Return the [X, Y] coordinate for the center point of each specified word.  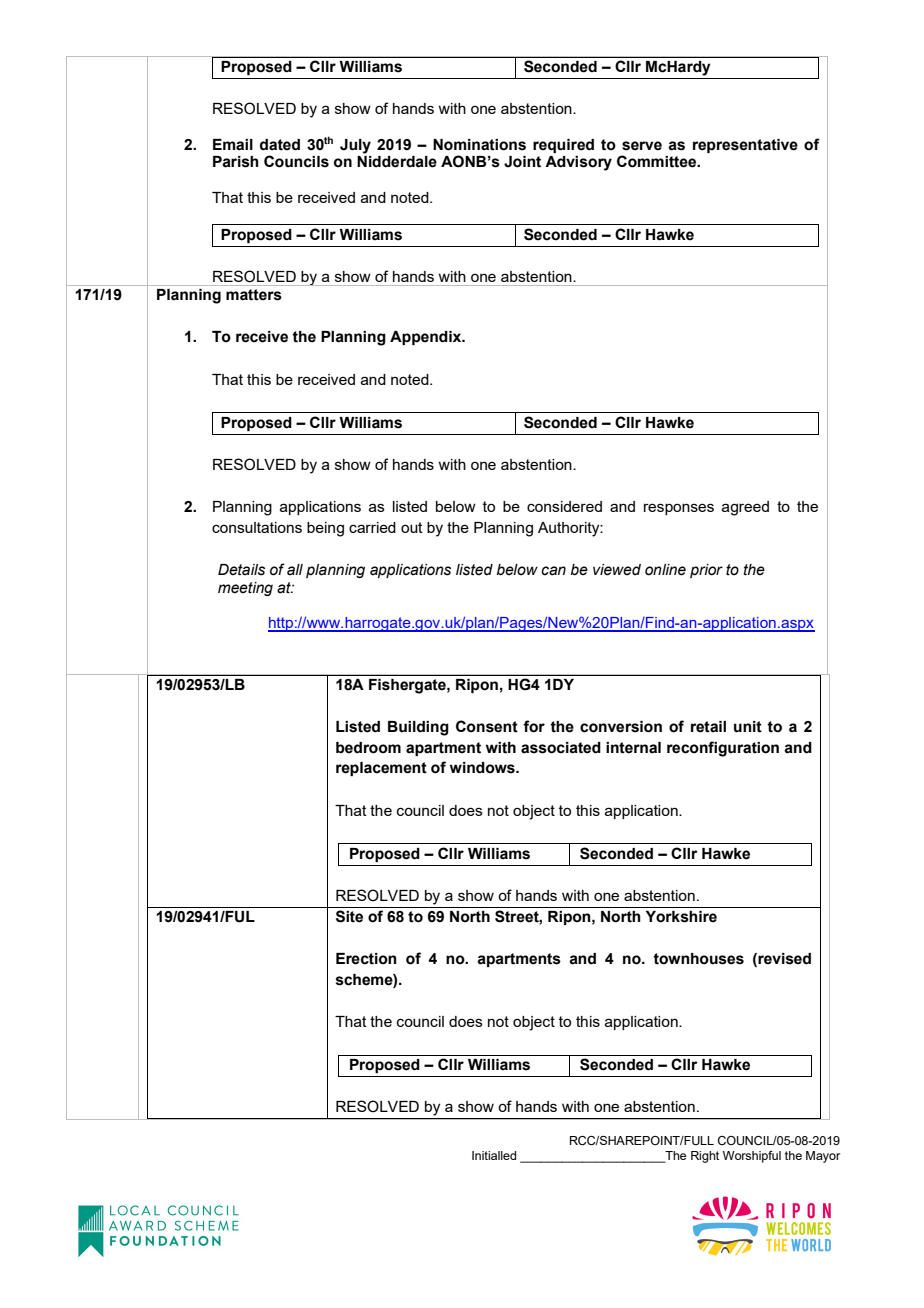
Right [705, 1157]
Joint [522, 162]
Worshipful [752, 1157]
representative [745, 146]
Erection [366, 959]
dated [280, 145]
